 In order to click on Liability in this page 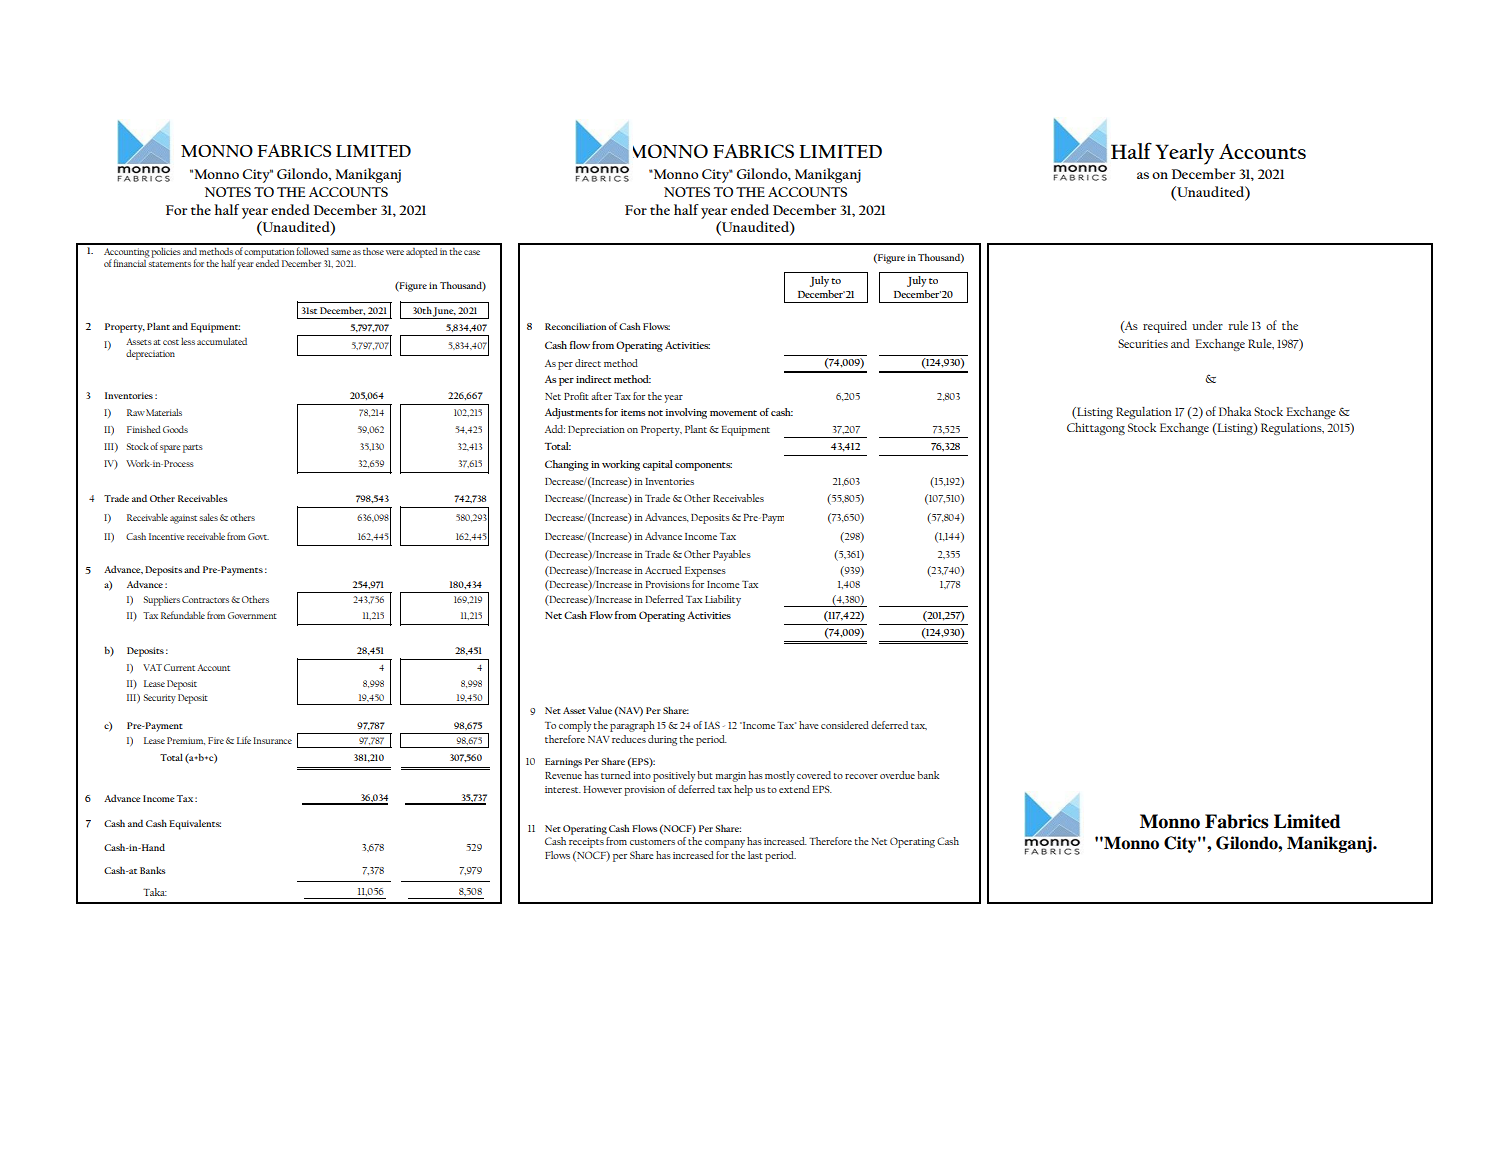, I will do `click(723, 600)`.
